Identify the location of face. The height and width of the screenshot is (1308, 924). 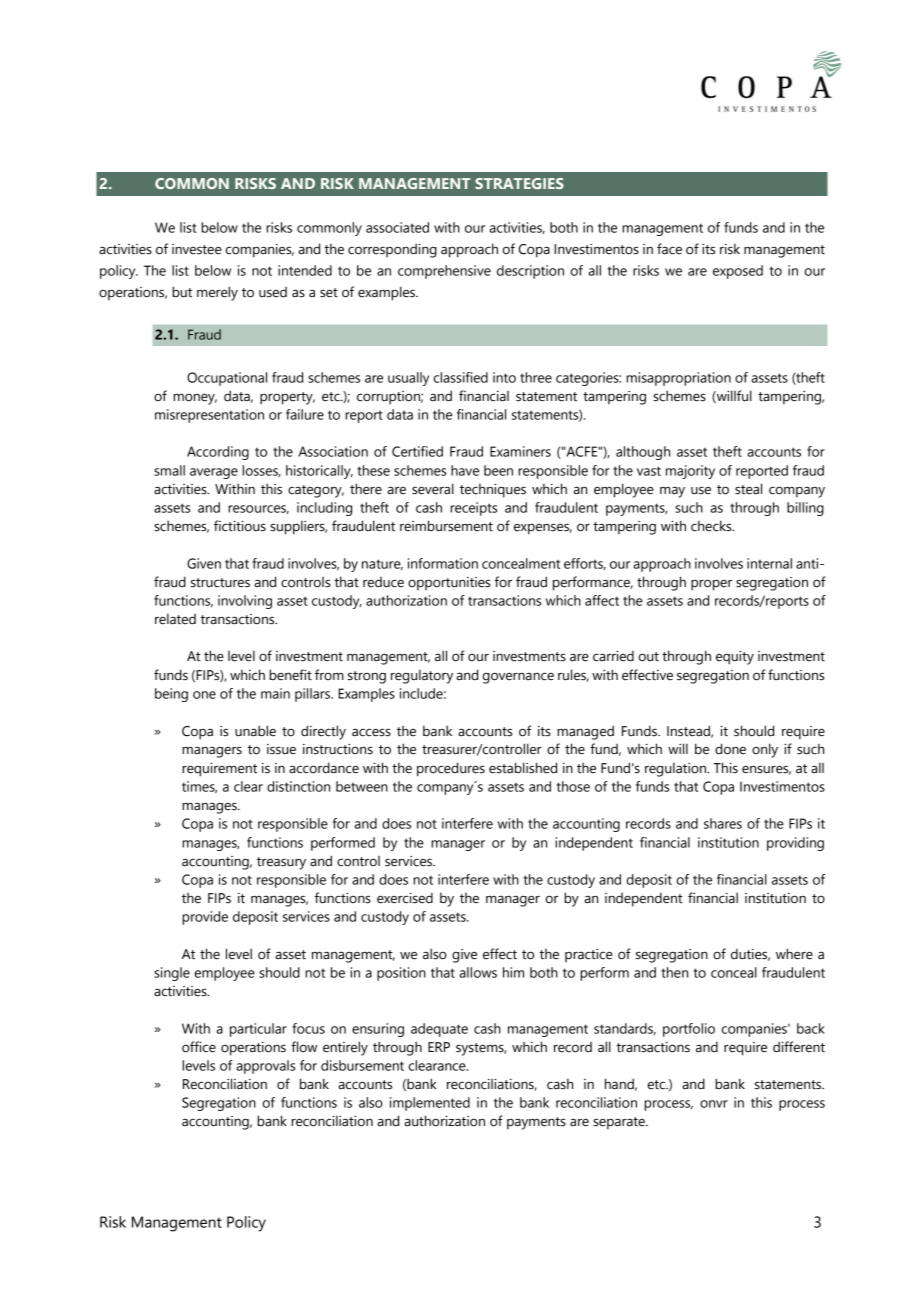
(669, 249).
